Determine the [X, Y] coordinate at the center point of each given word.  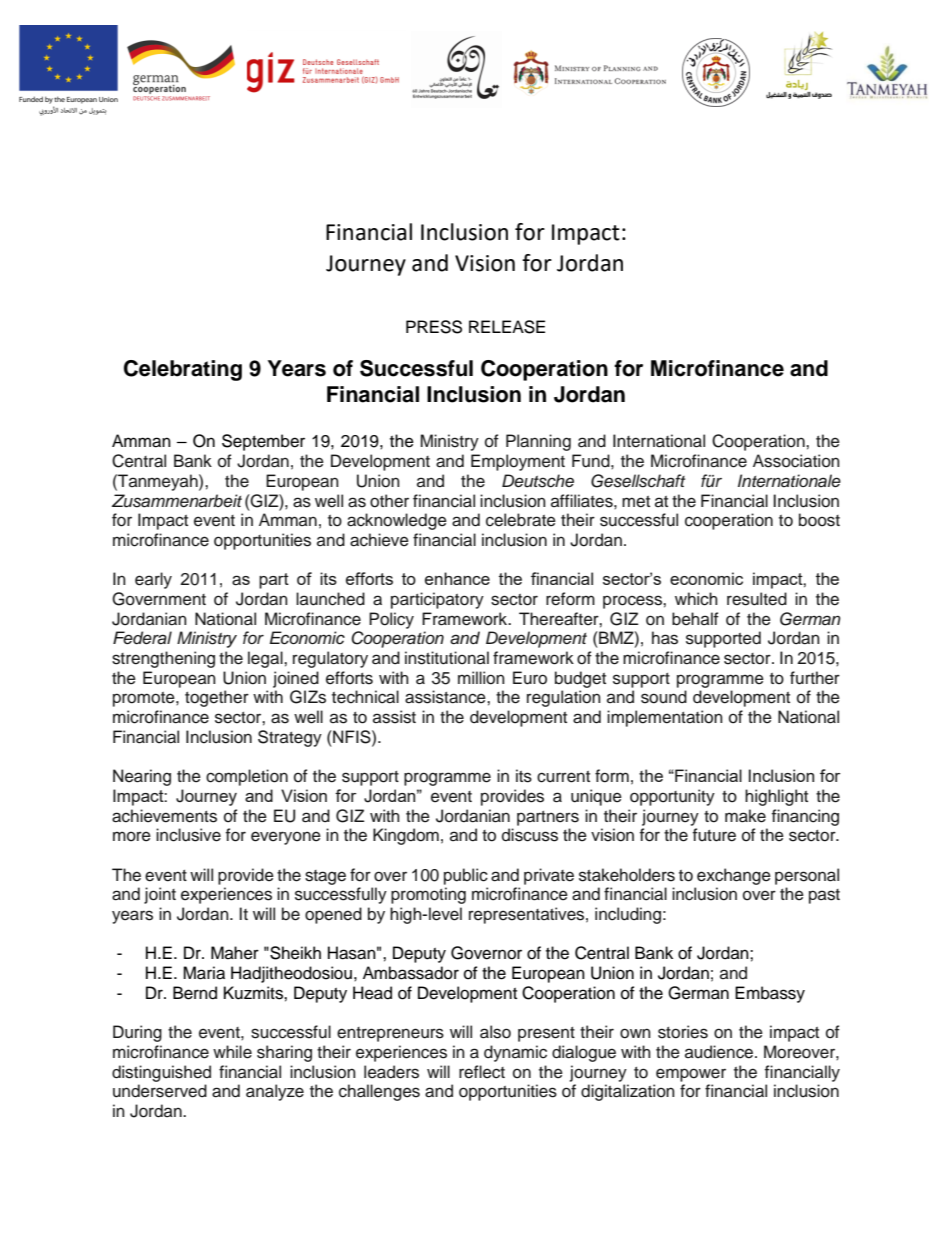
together [217, 698]
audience [720, 1052]
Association [796, 461]
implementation [665, 718]
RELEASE [507, 327]
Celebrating [183, 370]
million [481, 678]
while [232, 1052]
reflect [482, 1072]
